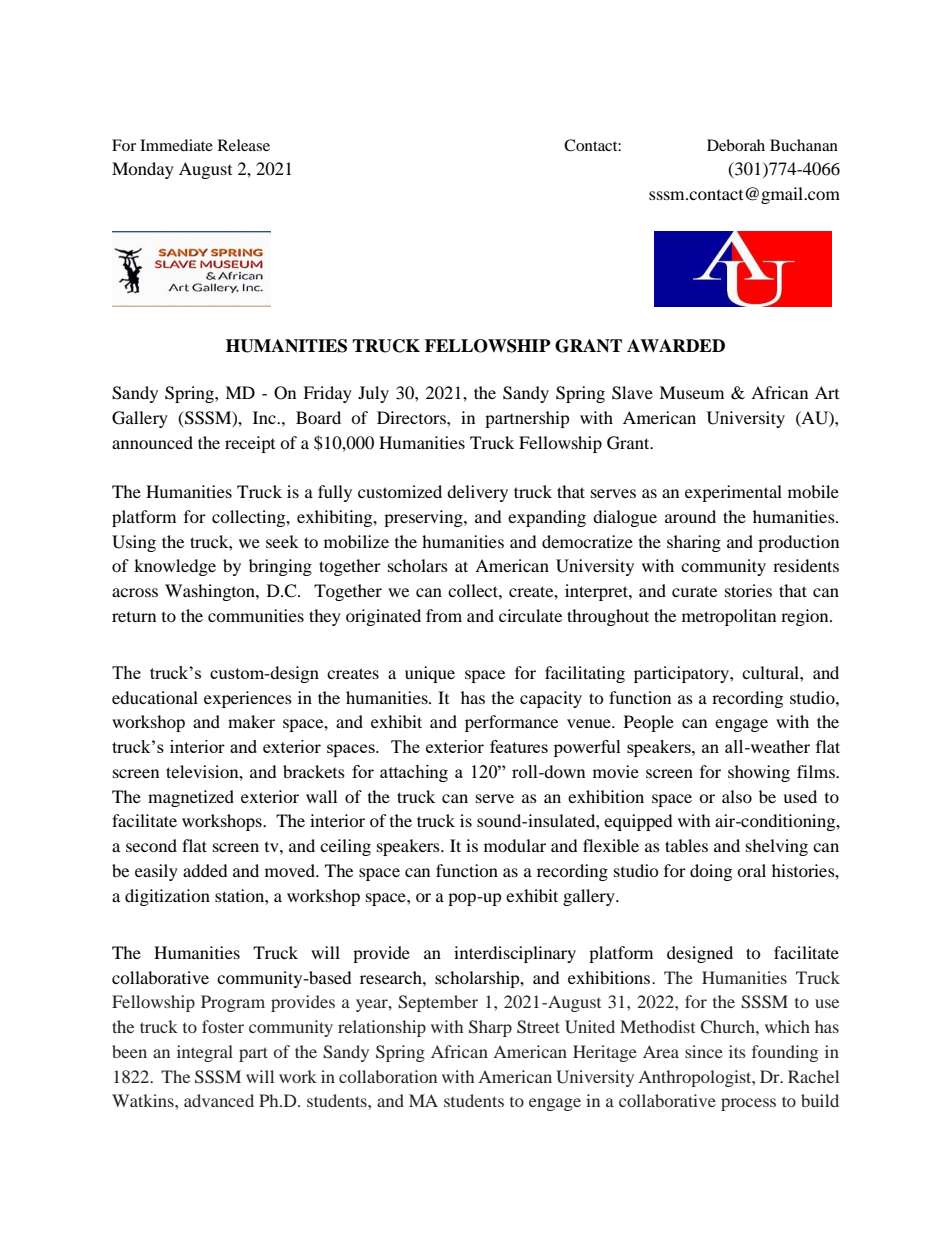  What do you see at coordinates (759, 773) in the screenshot?
I see `showing` at bounding box center [759, 773].
